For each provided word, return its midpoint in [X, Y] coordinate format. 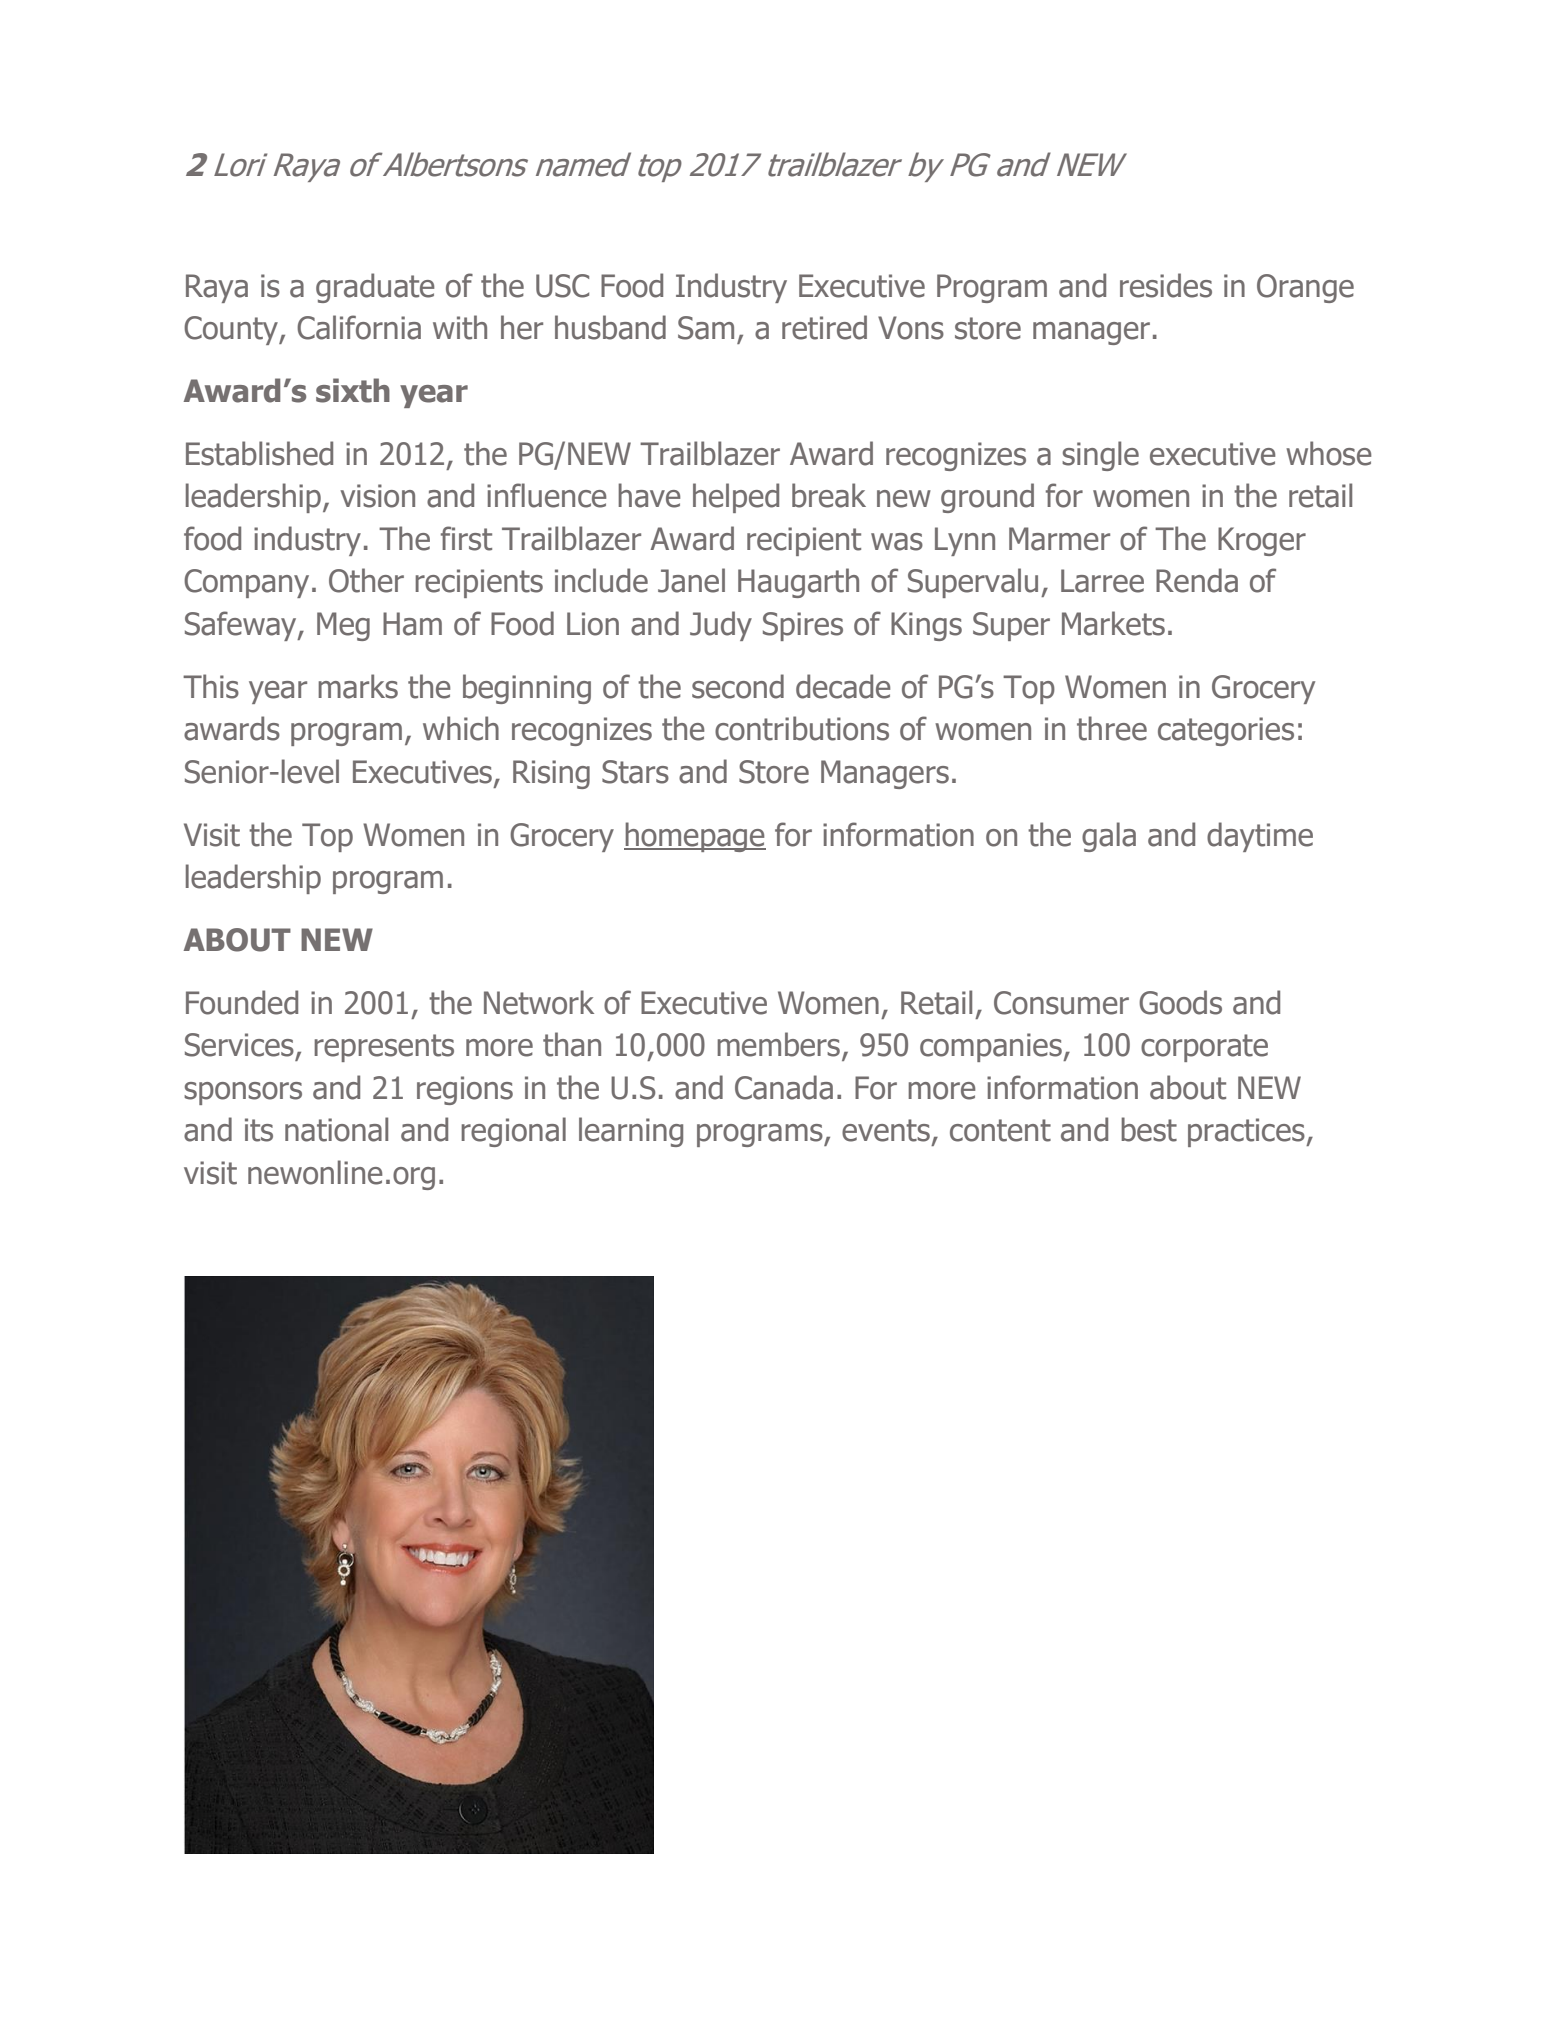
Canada [784, 1087]
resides [1166, 285]
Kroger [1262, 541]
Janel [691, 580]
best [1149, 1129]
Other [366, 580]
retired [824, 327]
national [336, 1129]
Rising [551, 774]
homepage [695, 837]
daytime [1260, 837]
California [359, 327]
